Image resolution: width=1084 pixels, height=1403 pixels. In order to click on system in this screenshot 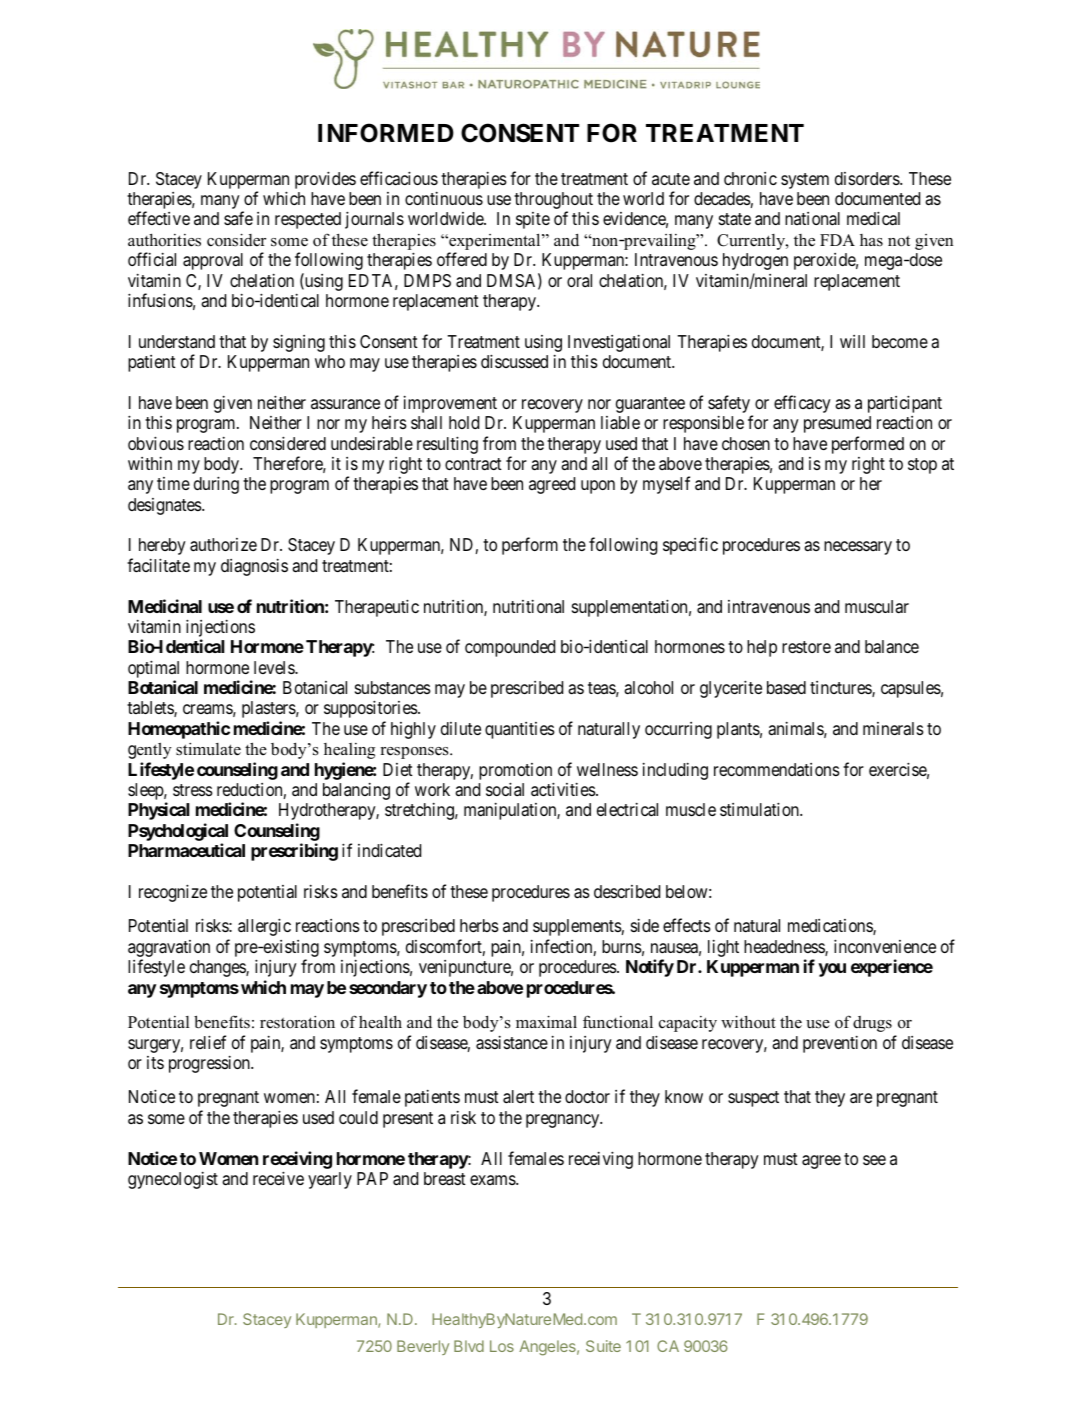, I will do `click(805, 181)`.
